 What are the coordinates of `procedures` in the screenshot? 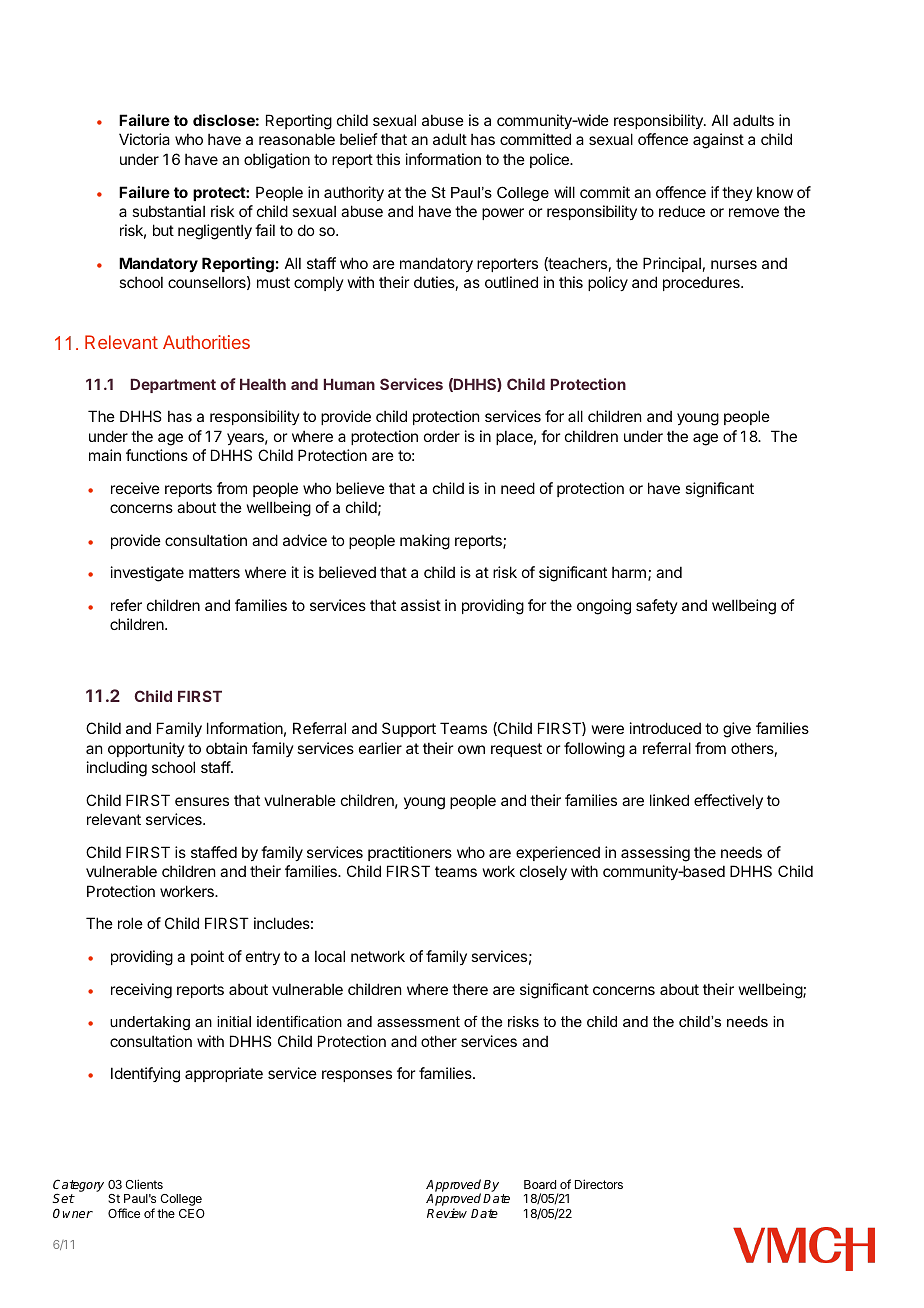 It's located at (702, 283).
